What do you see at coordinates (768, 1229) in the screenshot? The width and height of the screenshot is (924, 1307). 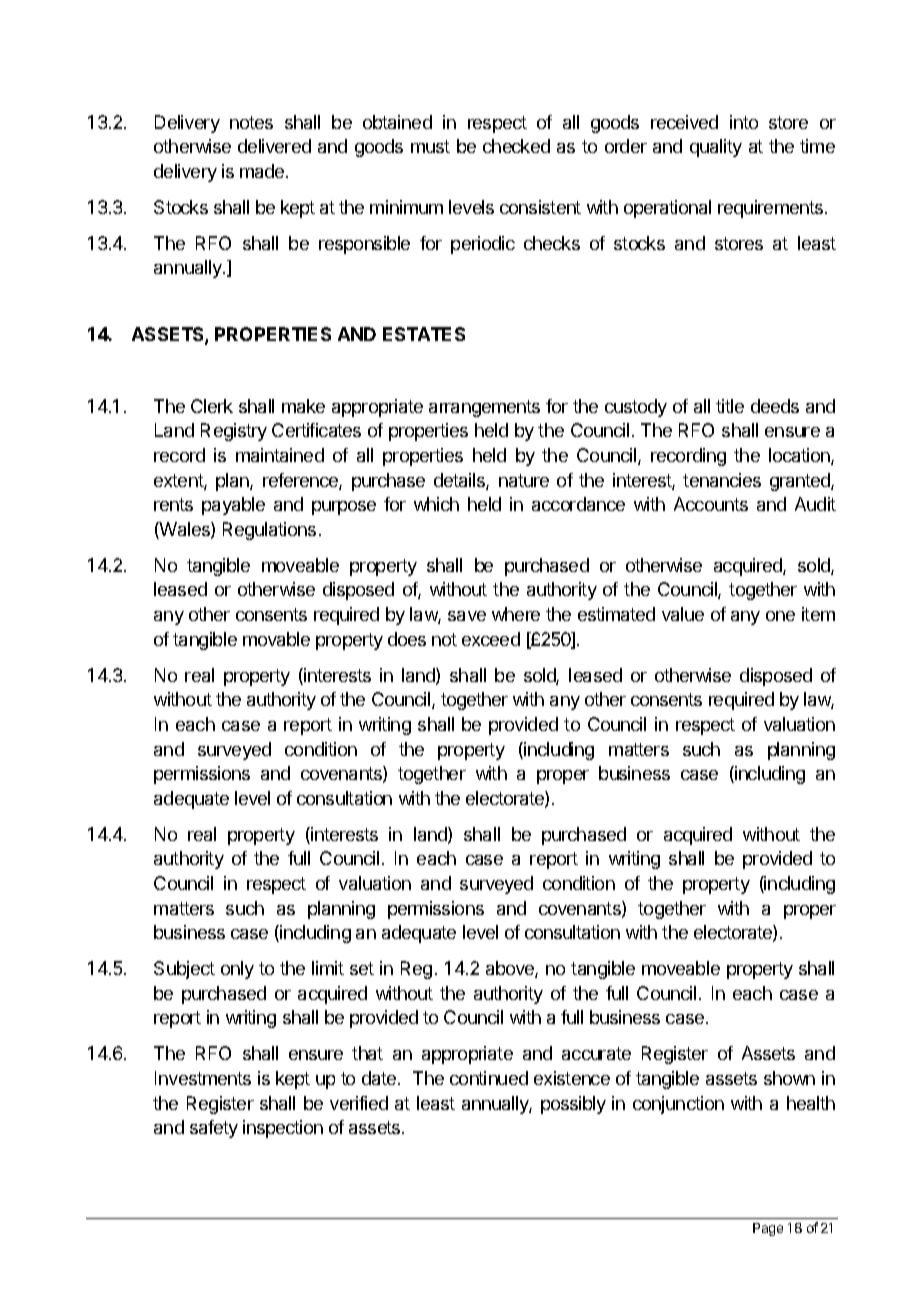 I see `Page` at bounding box center [768, 1229].
